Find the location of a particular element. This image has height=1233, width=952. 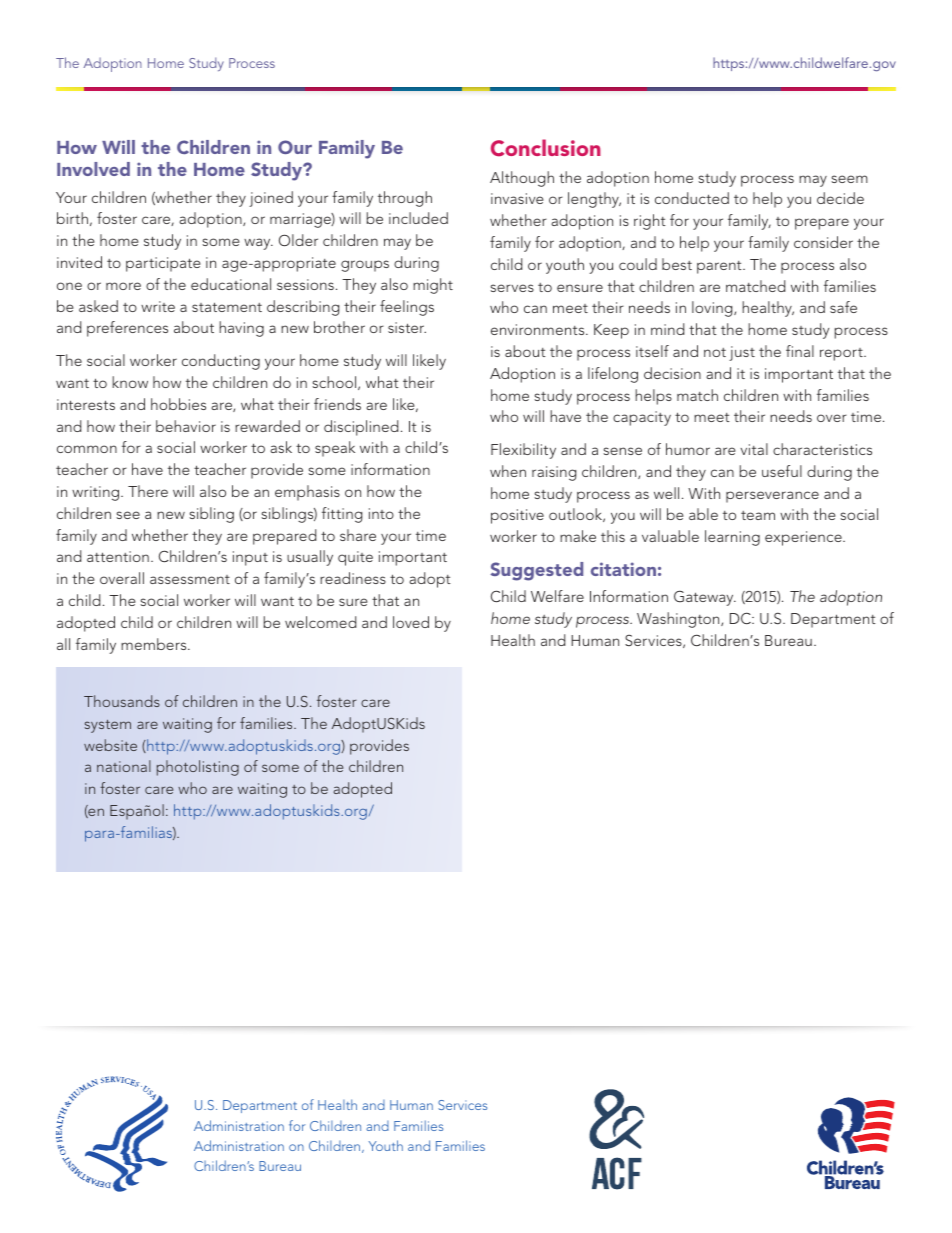

common is located at coordinates (87, 449).
